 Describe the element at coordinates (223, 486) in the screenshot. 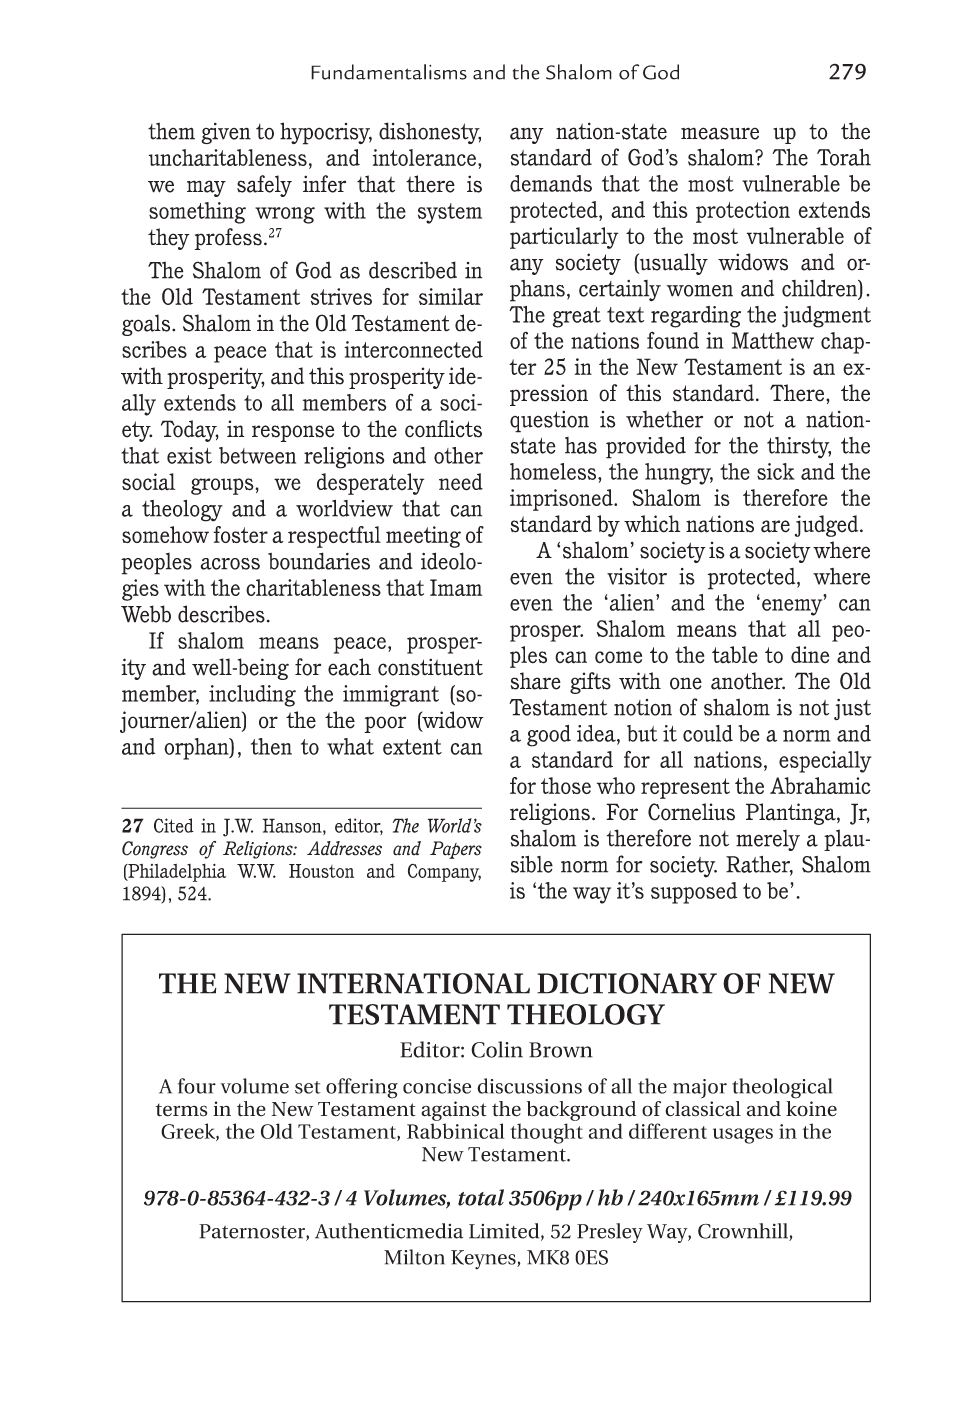

I see `groups` at that location.
